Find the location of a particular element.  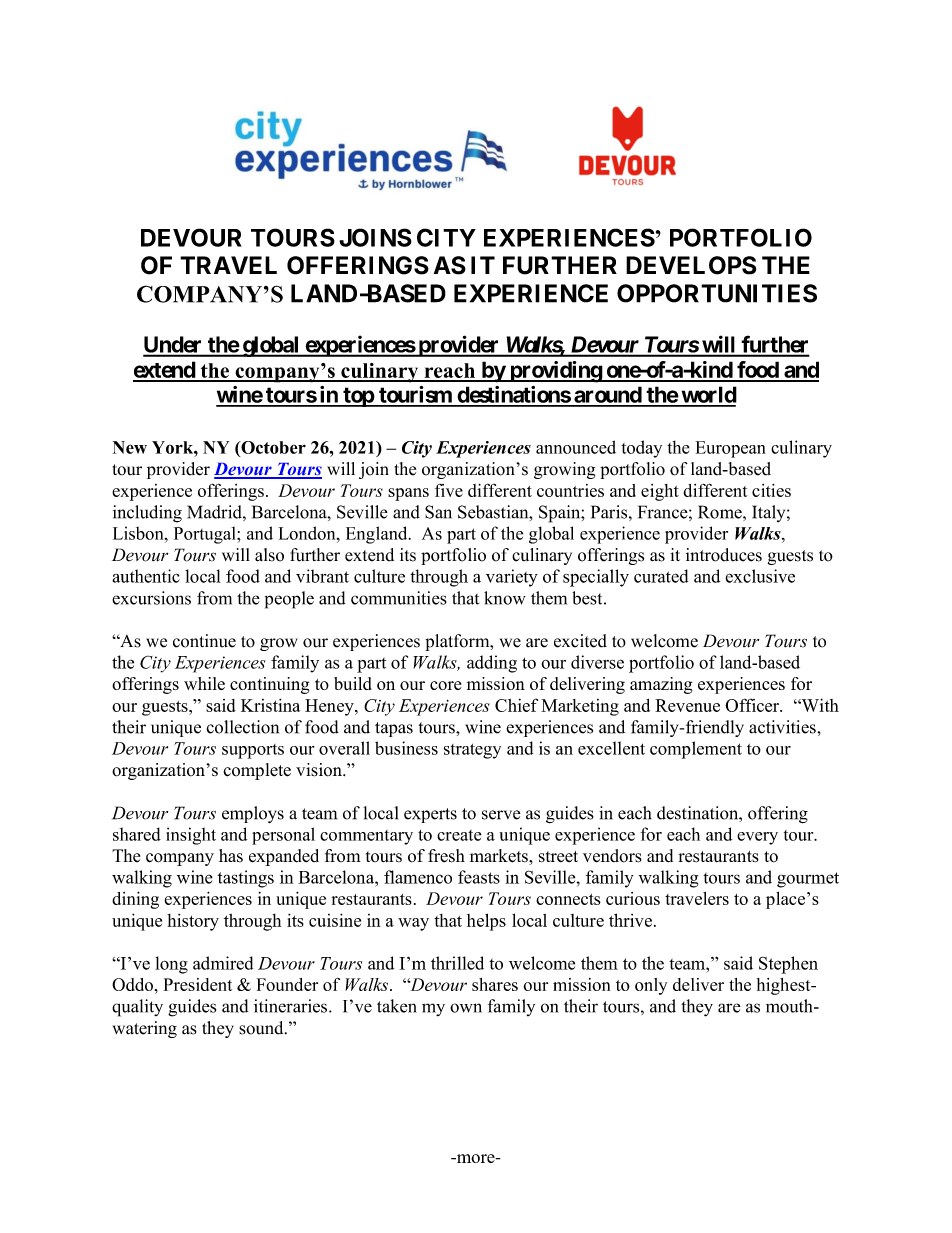

complement is located at coordinates (696, 750).
